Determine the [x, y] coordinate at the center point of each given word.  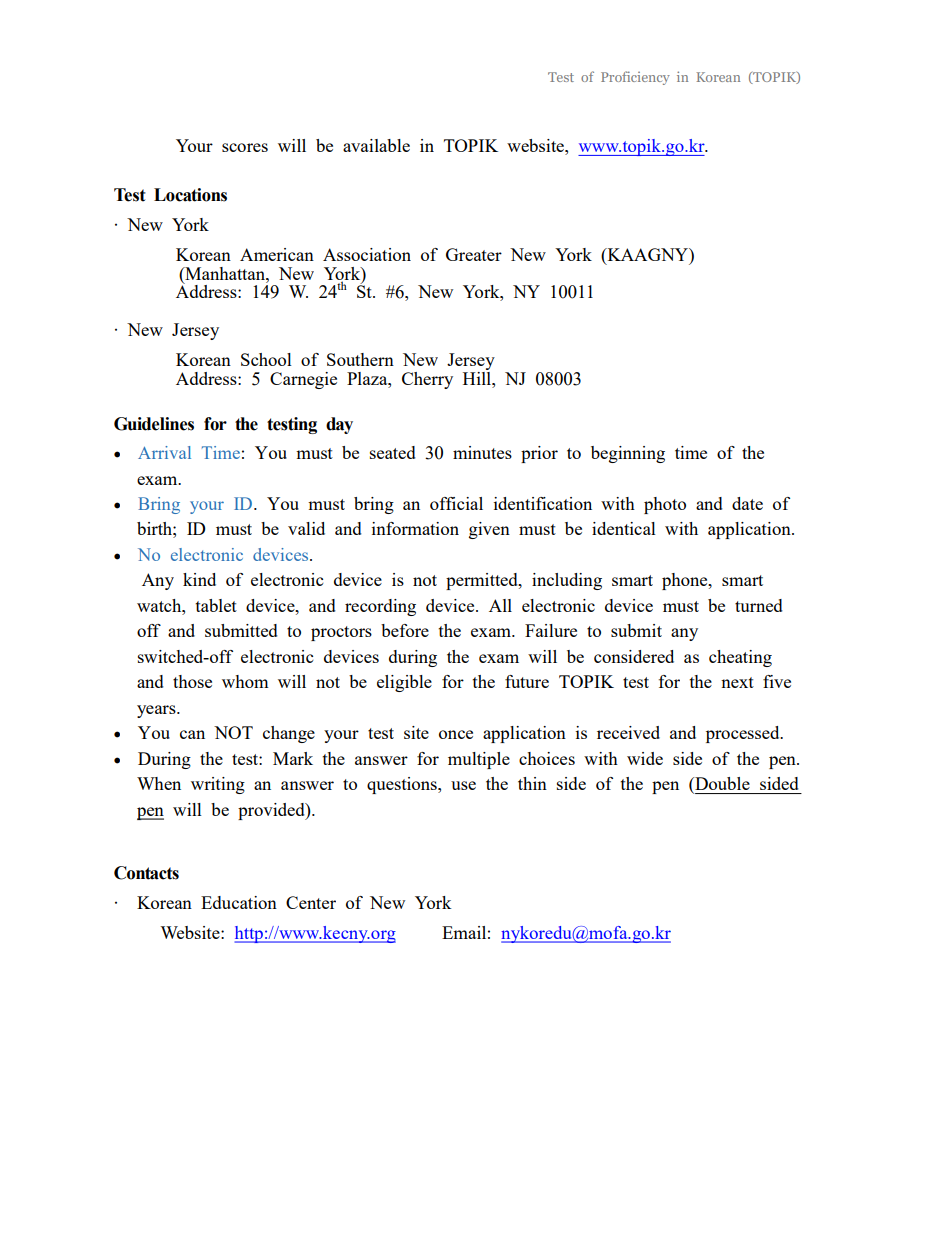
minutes [482, 452]
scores [245, 147]
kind [199, 579]
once [456, 734]
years [157, 711]
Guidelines [154, 424]
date [747, 503]
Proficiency [635, 78]
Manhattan [225, 273]
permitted [483, 581]
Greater [474, 254]
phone [686, 581]
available [376, 145]
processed [744, 734]
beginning [628, 454]
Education [239, 902]
